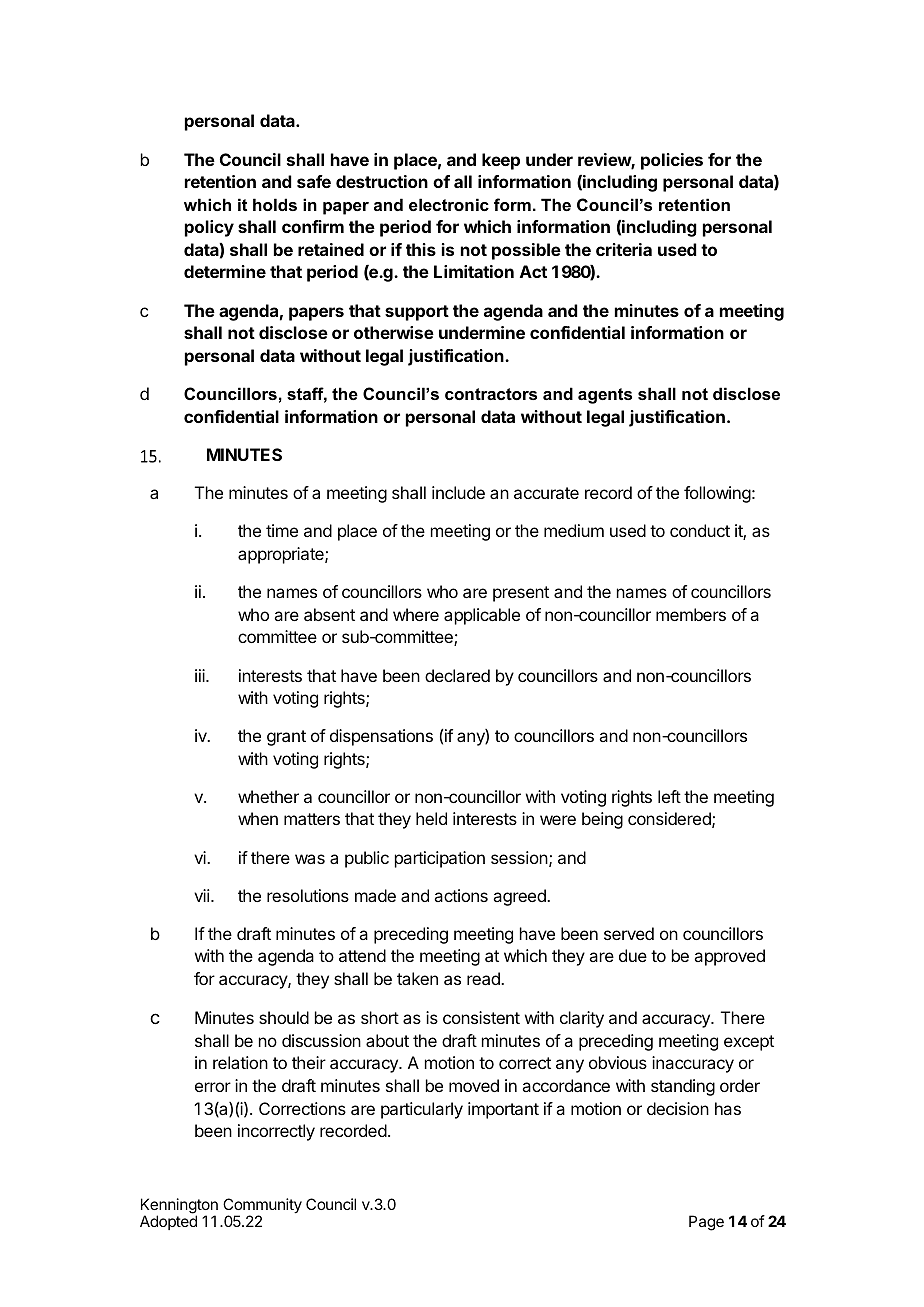 The image size is (924, 1307). I want to click on held, so click(431, 818).
